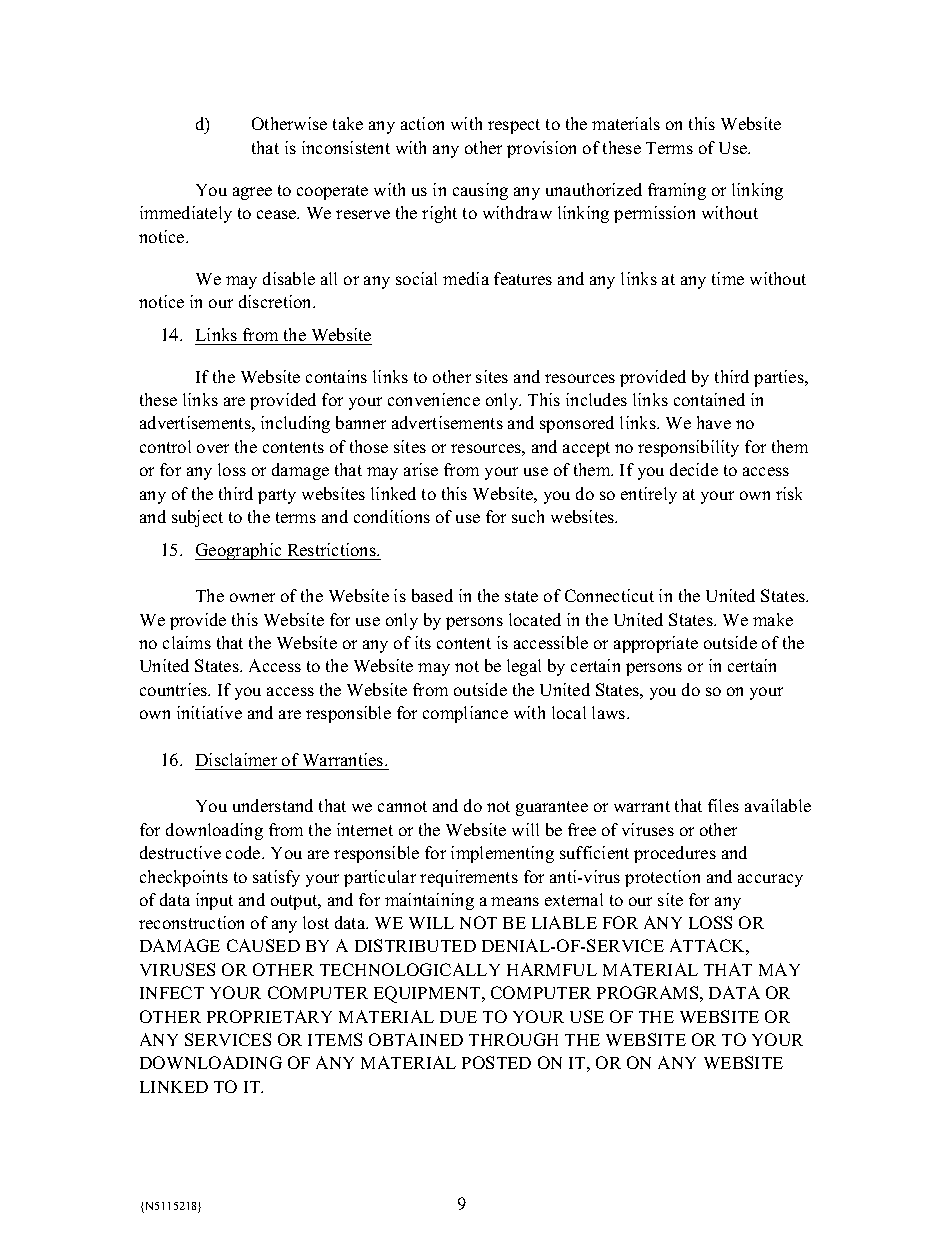 Image resolution: width=952 pixels, height=1233 pixels. I want to click on HARMFUL, so click(552, 969).
